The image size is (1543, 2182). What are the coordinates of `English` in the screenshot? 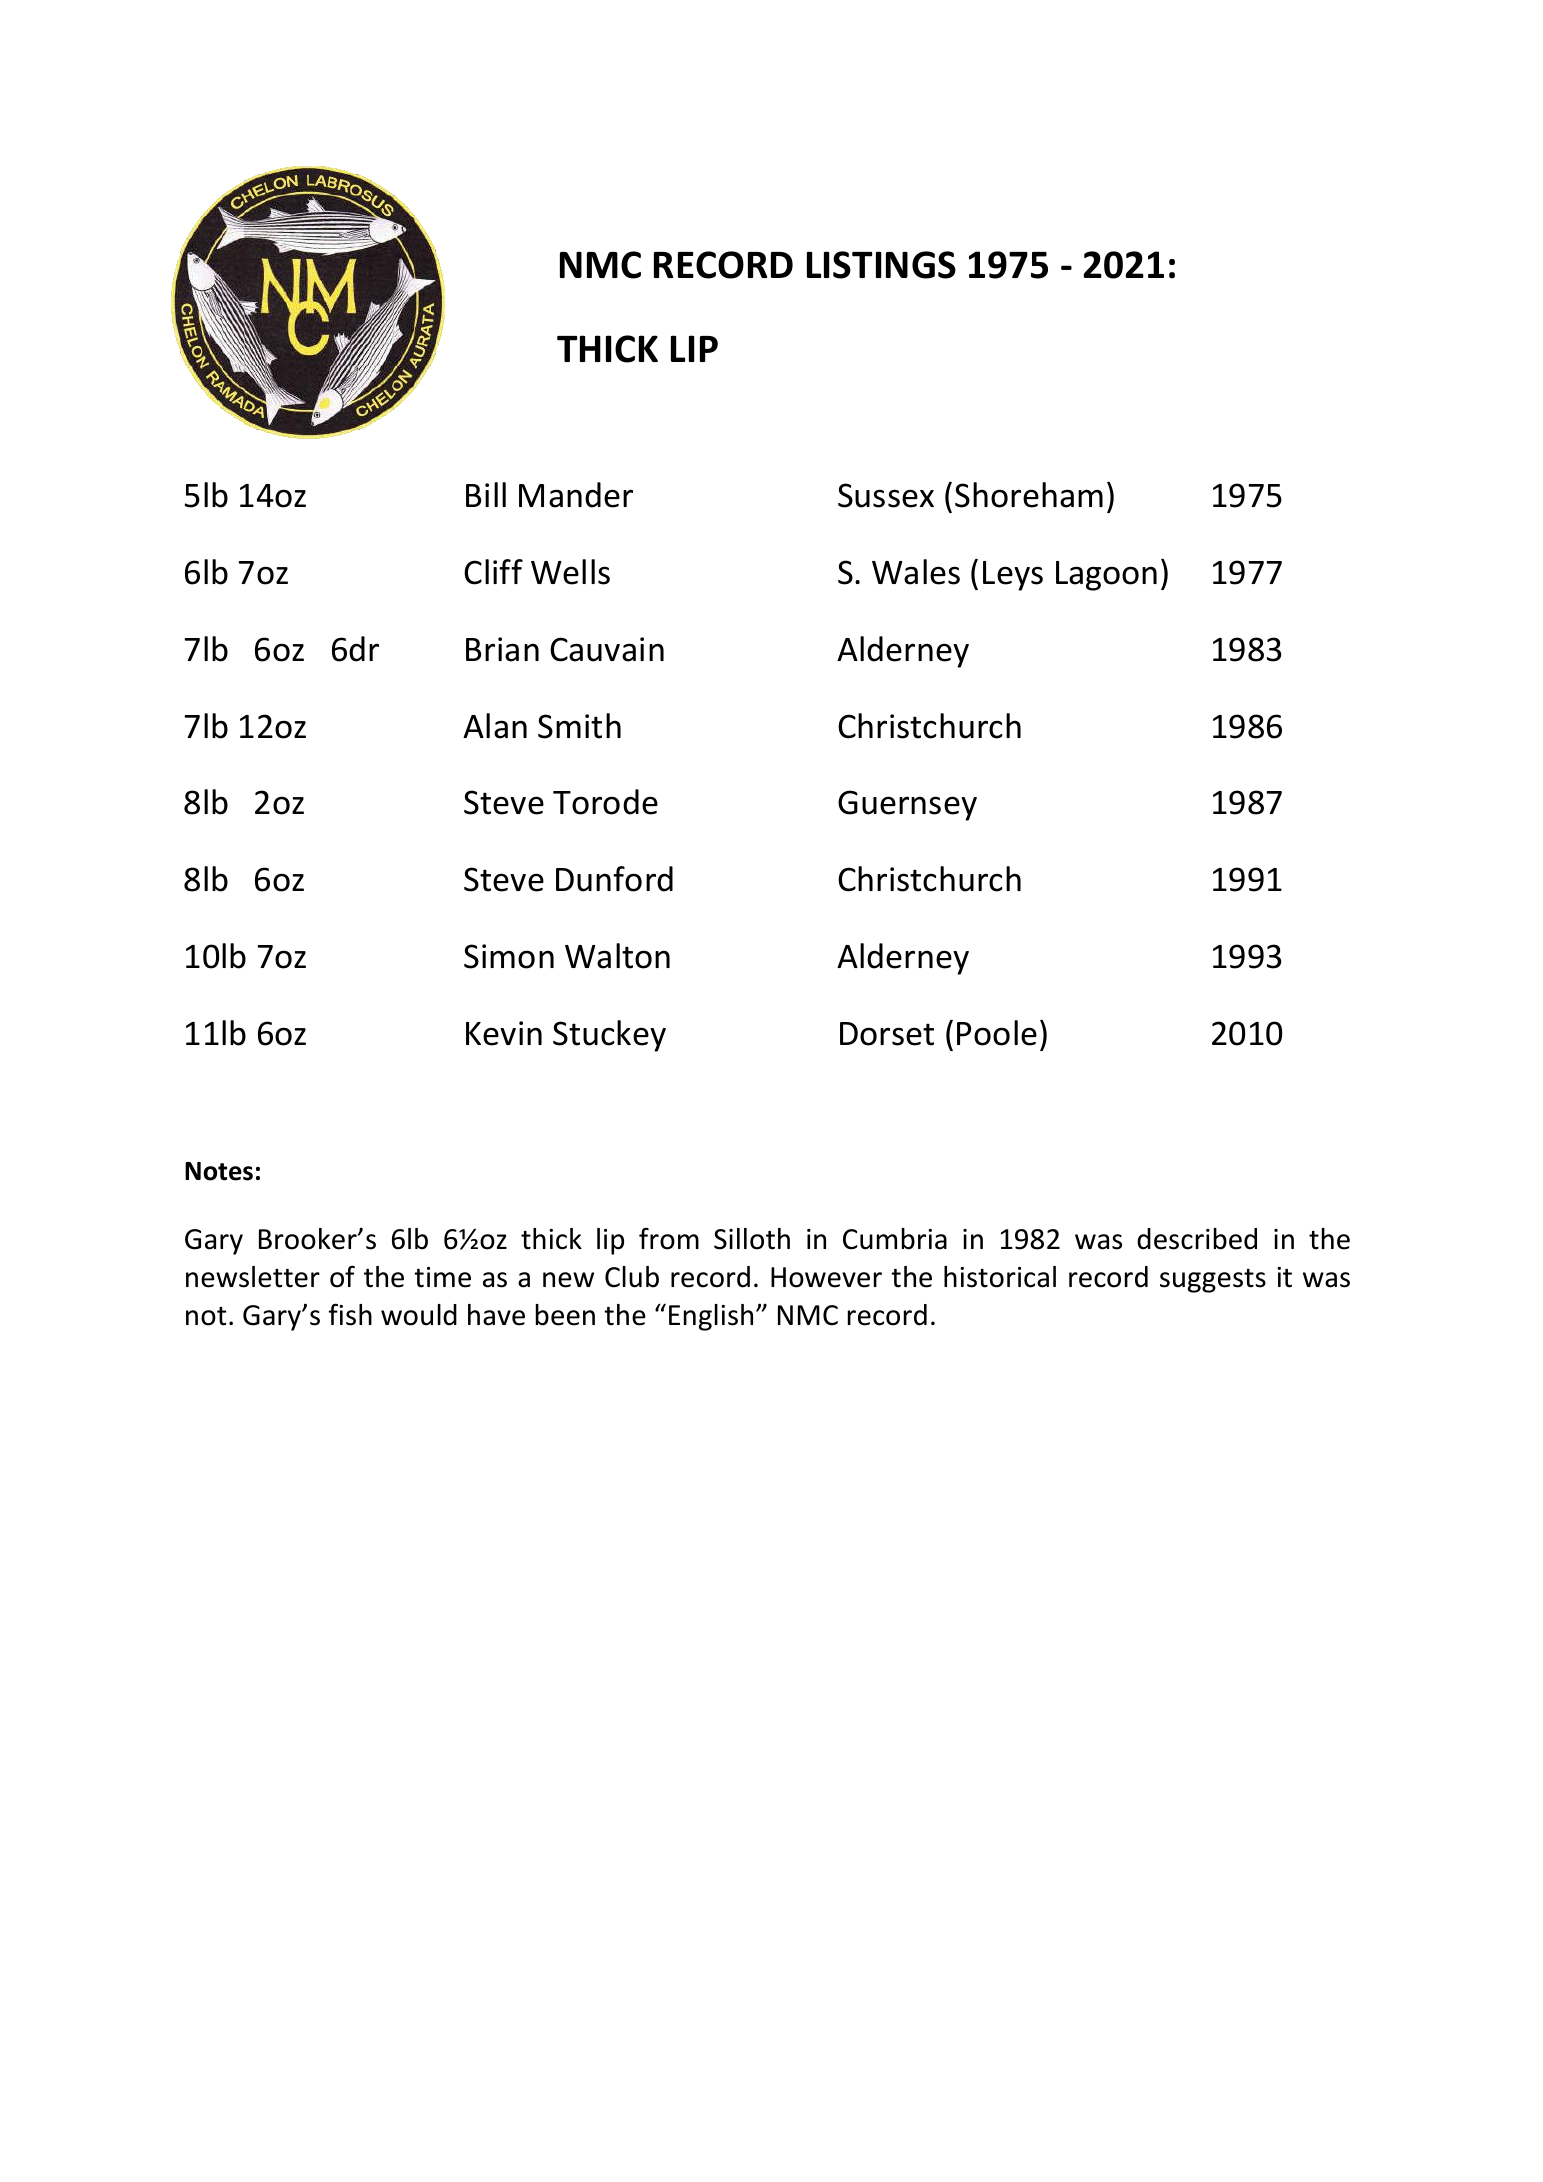 It's located at (711, 1317).
